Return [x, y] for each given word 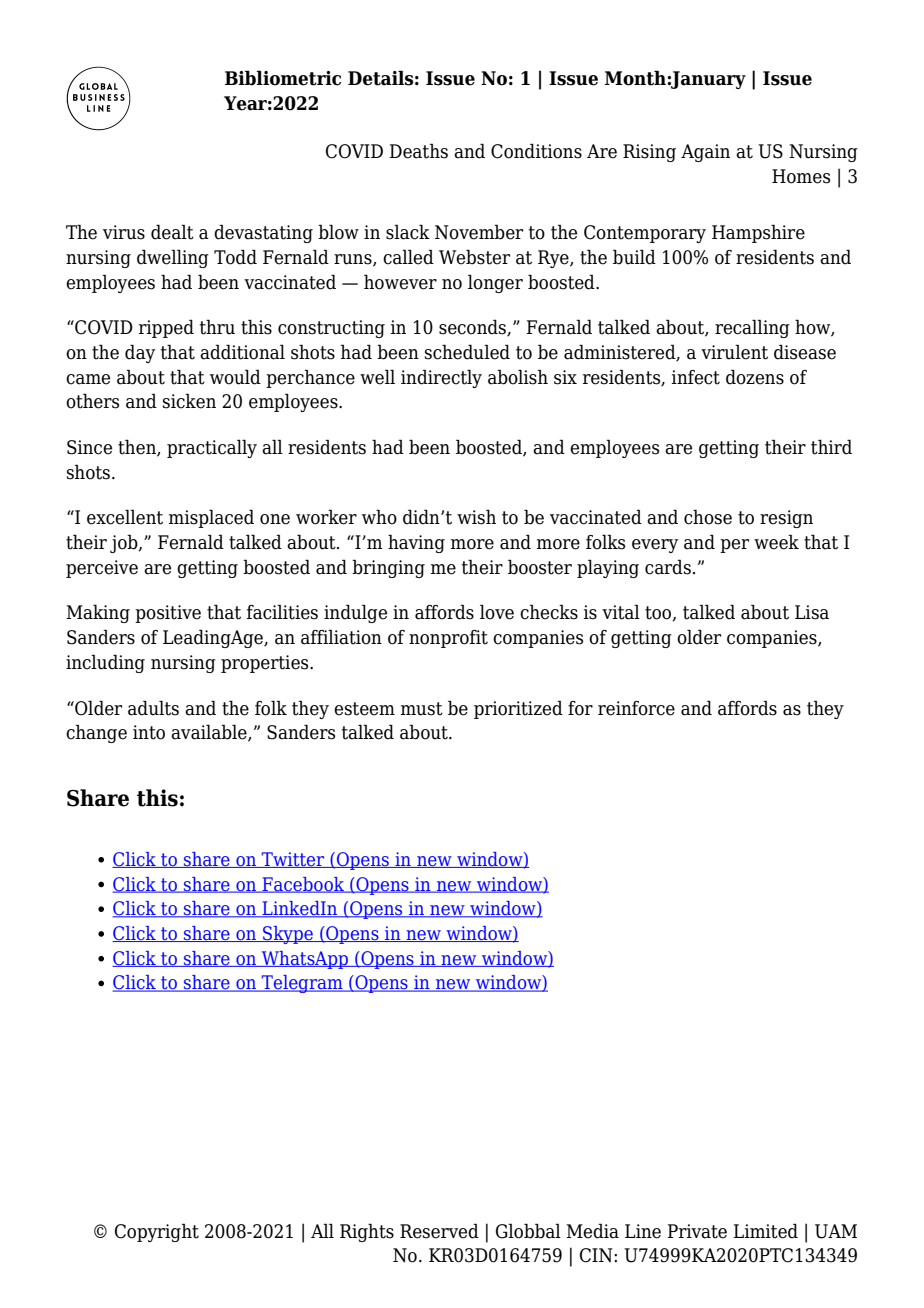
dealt [172, 232]
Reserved [439, 1231]
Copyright [157, 1232]
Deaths [418, 151]
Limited [765, 1231]
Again [705, 153]
